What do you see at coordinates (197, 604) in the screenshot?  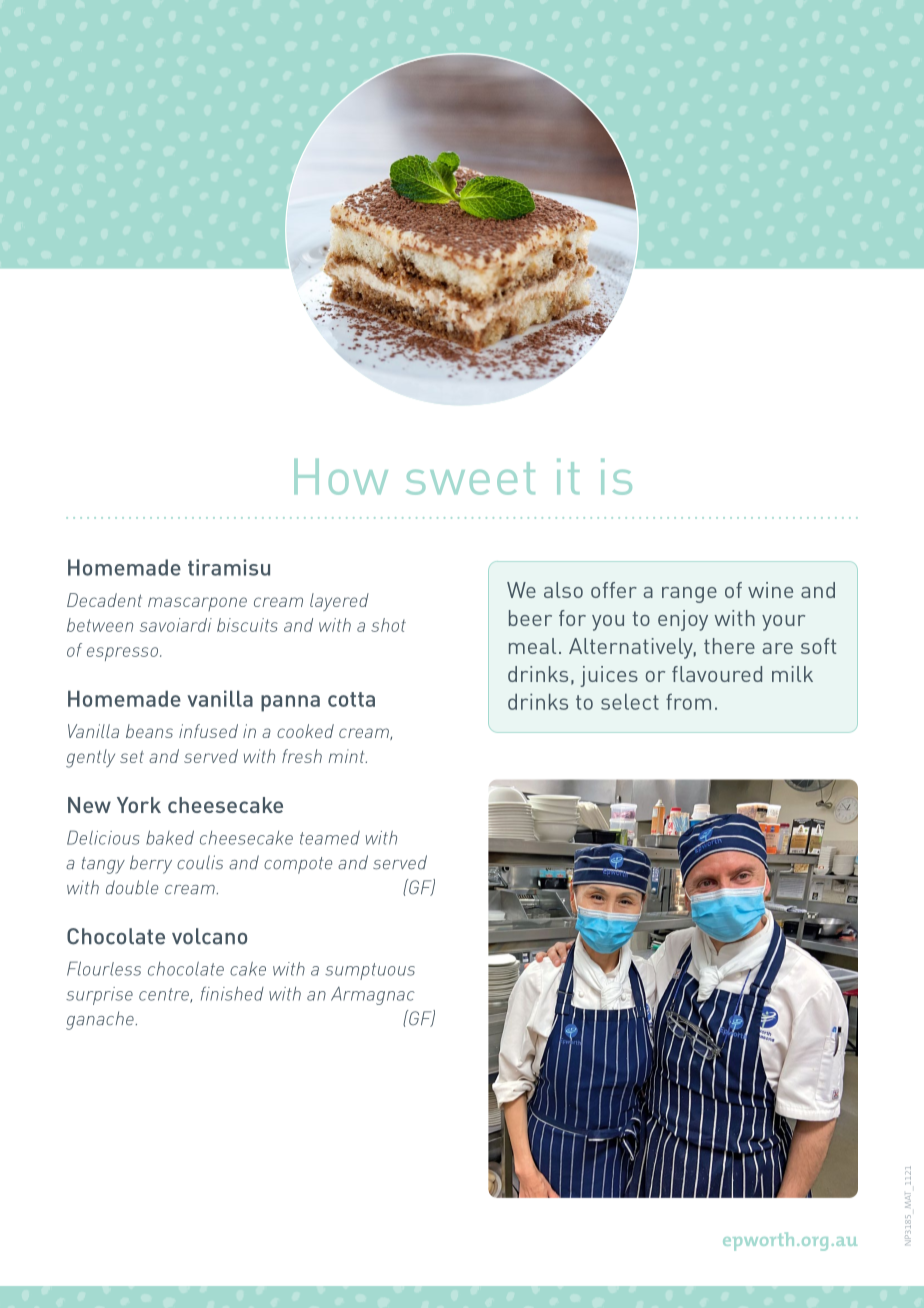 I see `mascarpone` at bounding box center [197, 604].
